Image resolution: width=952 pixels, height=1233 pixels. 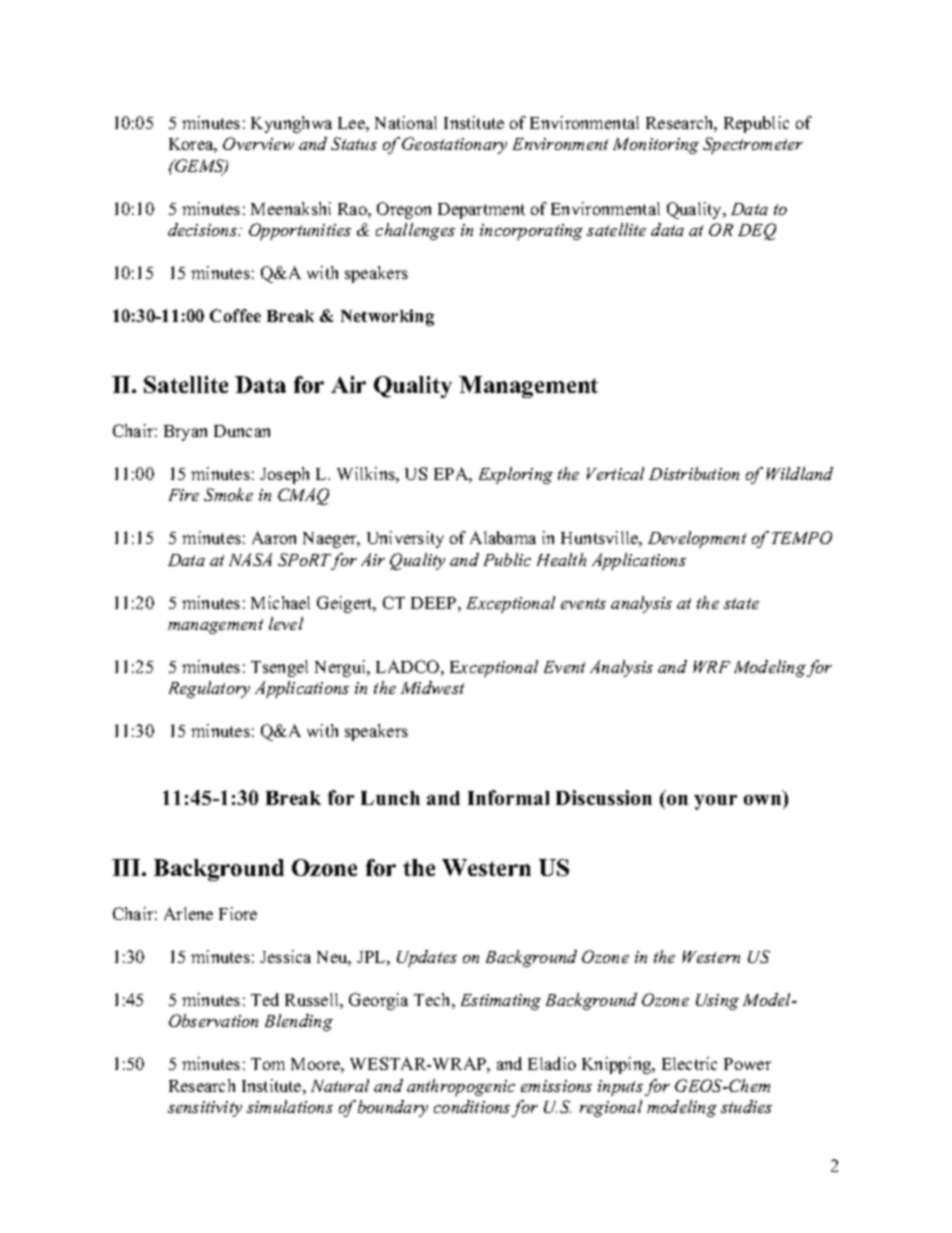 I want to click on Michael, so click(x=280, y=602).
